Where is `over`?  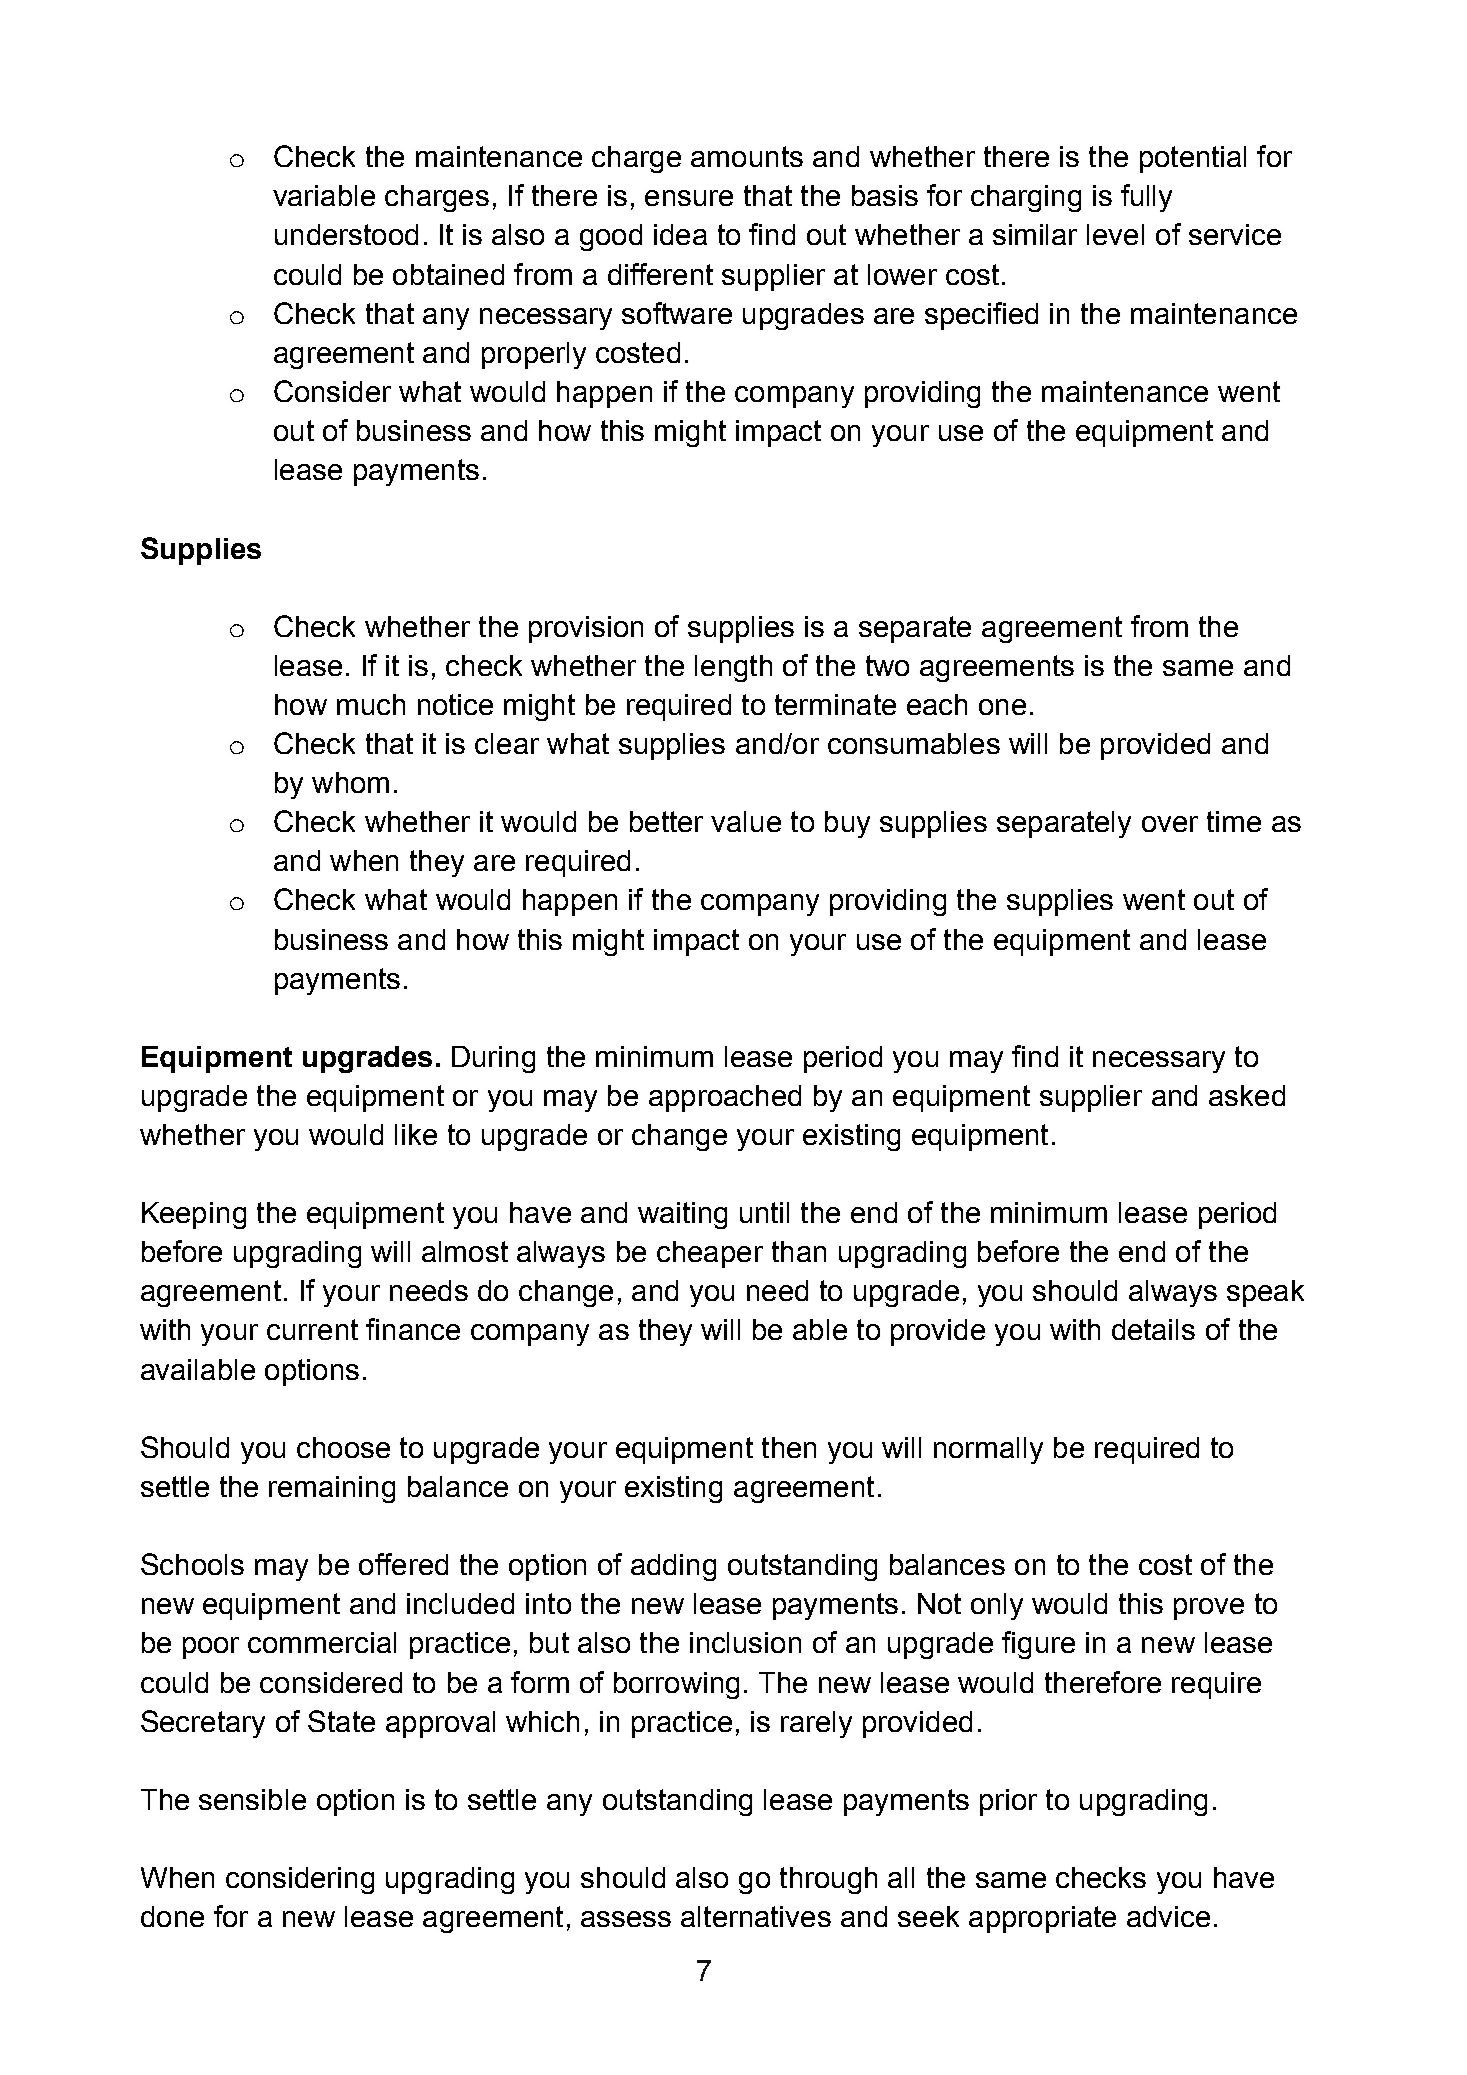 over is located at coordinates (1170, 824).
